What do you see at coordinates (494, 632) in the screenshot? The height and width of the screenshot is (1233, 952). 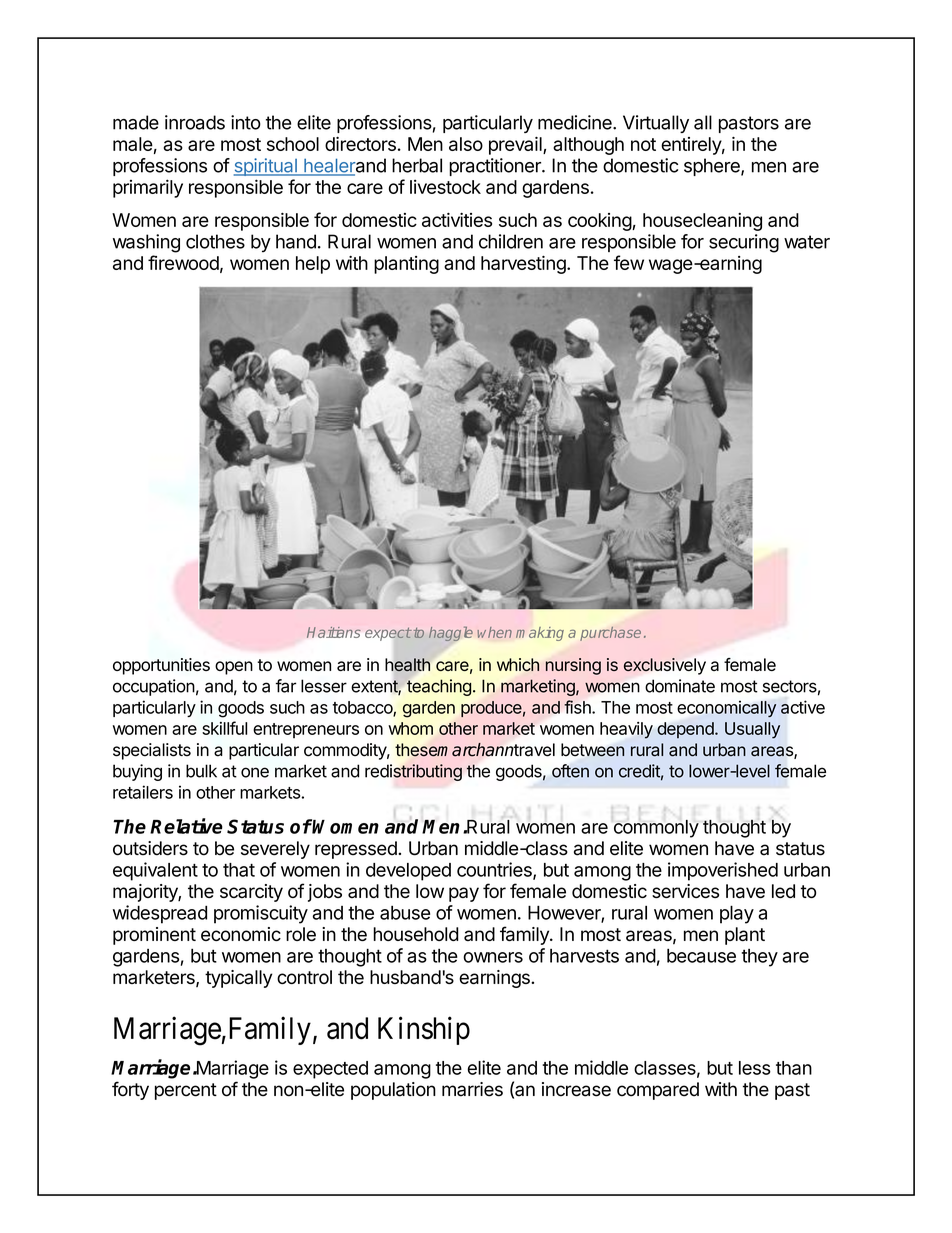 I see `when` at bounding box center [494, 632].
